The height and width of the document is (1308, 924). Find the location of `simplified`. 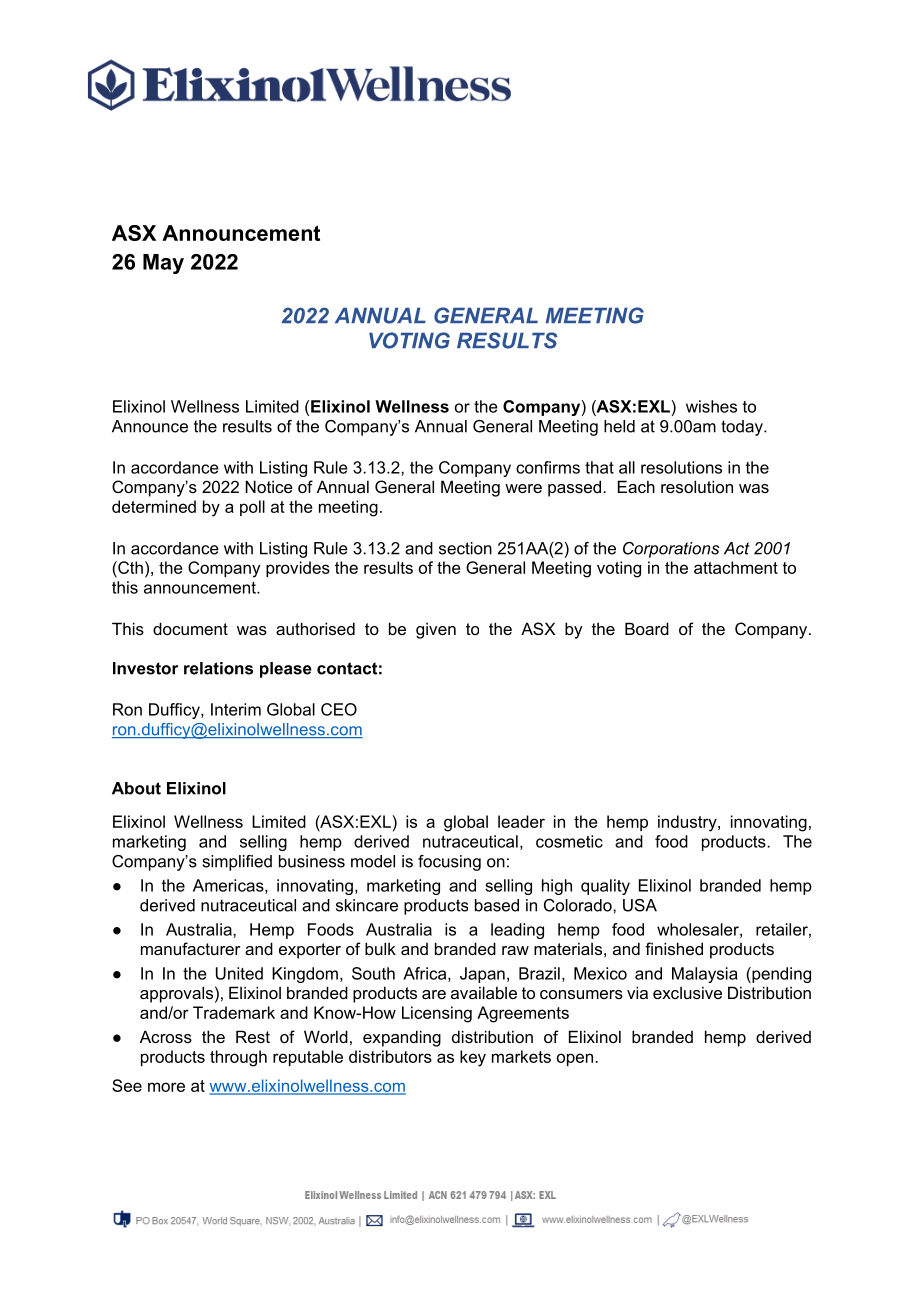

simplified is located at coordinates (237, 863).
